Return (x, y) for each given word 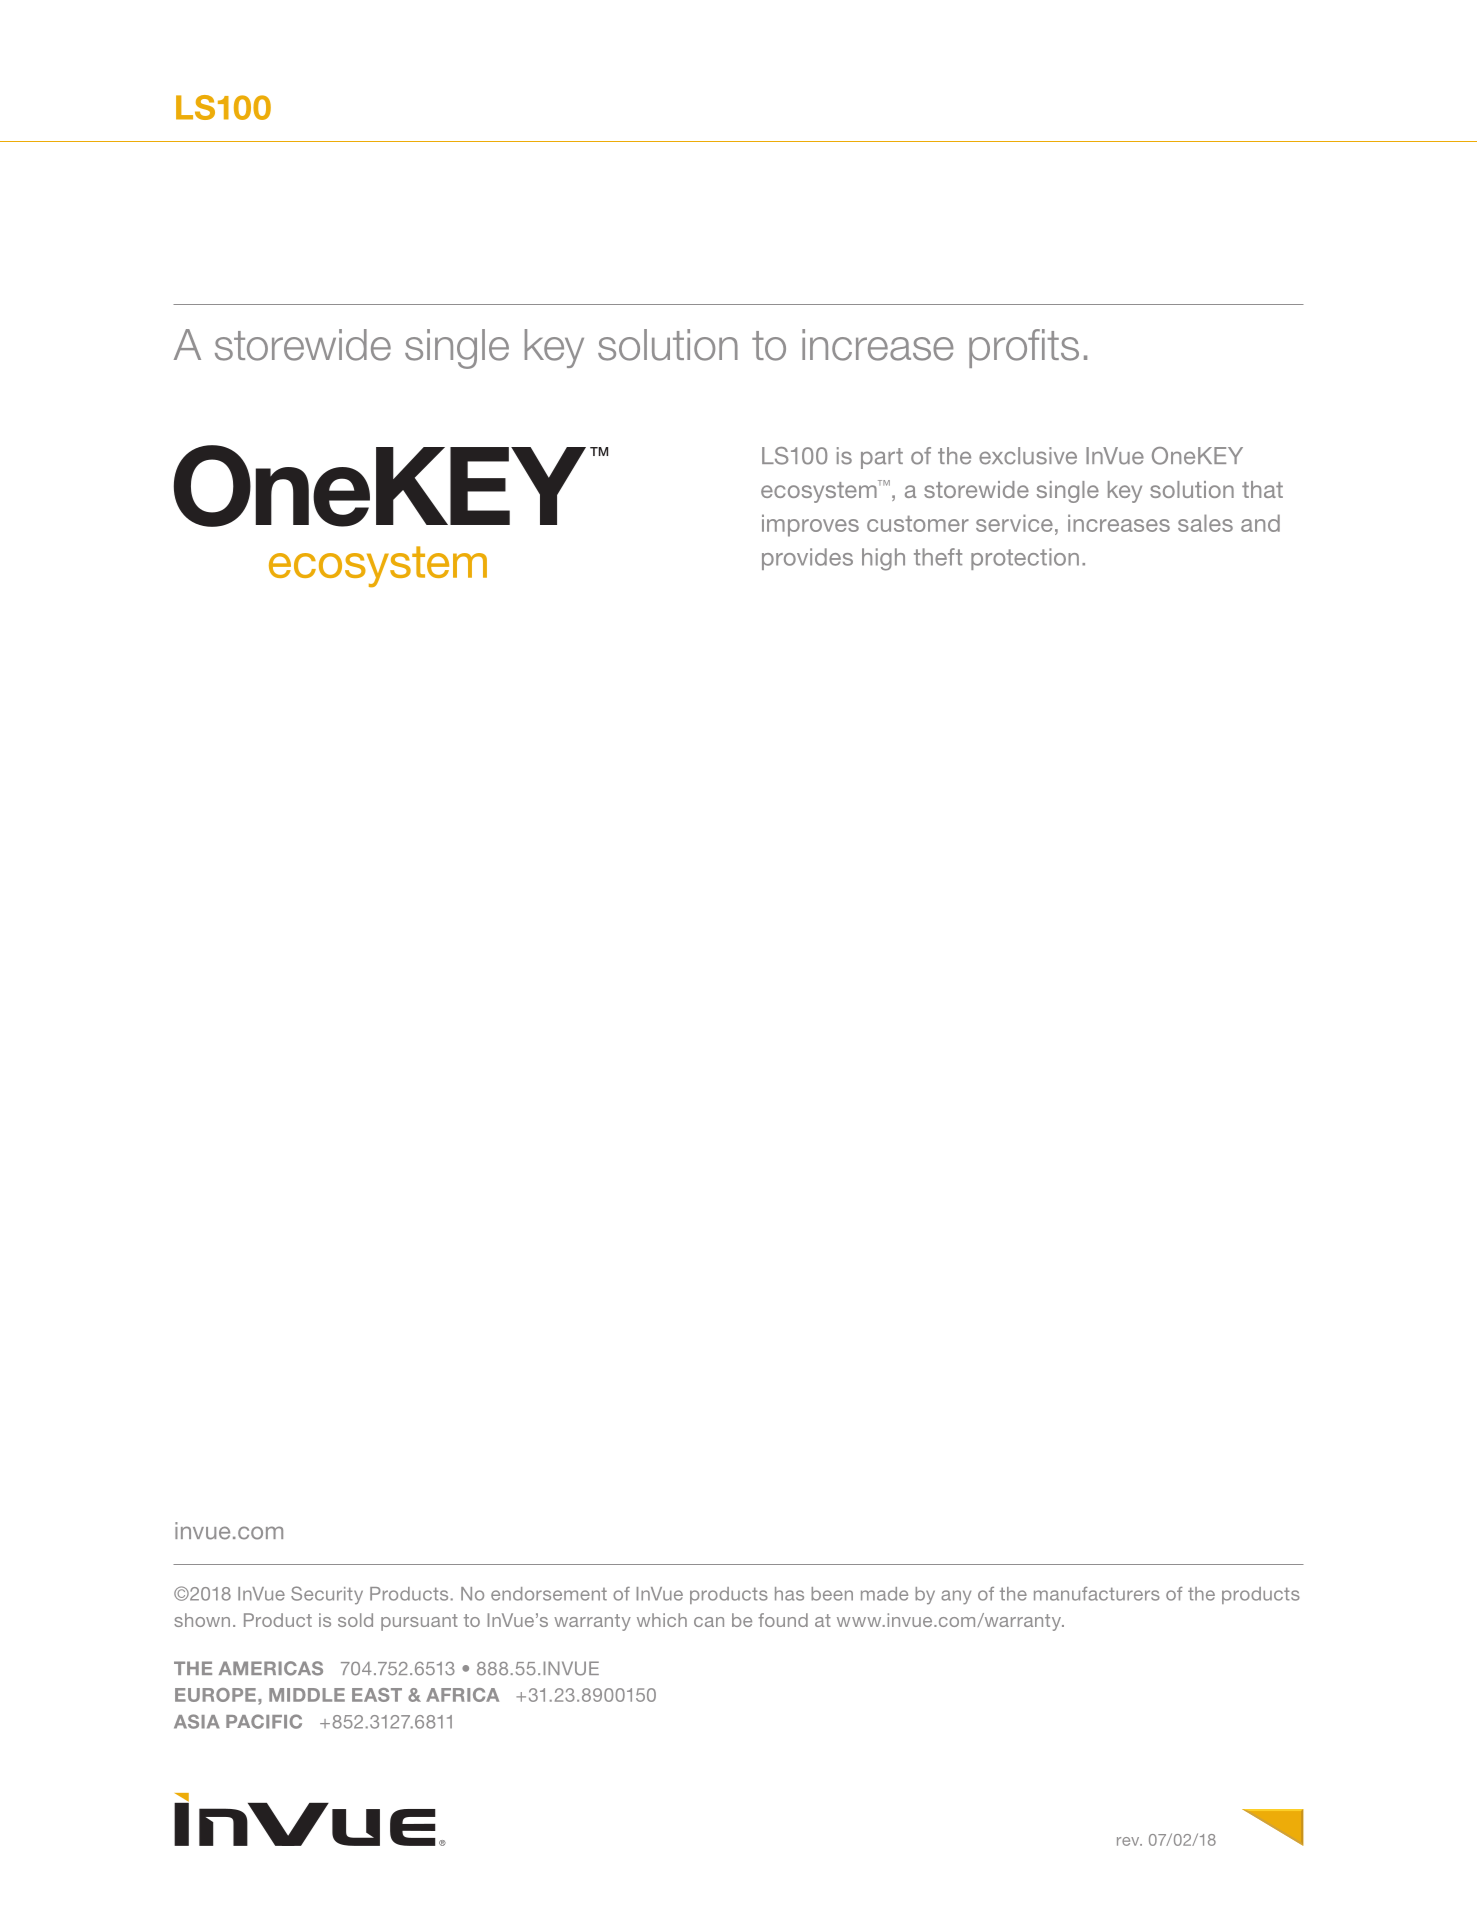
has (789, 1594)
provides (807, 559)
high (883, 559)
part (882, 458)
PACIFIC (264, 1721)
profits (1024, 348)
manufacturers (1097, 1594)
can (709, 1622)
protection (1025, 559)
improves (810, 525)
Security (327, 1595)
